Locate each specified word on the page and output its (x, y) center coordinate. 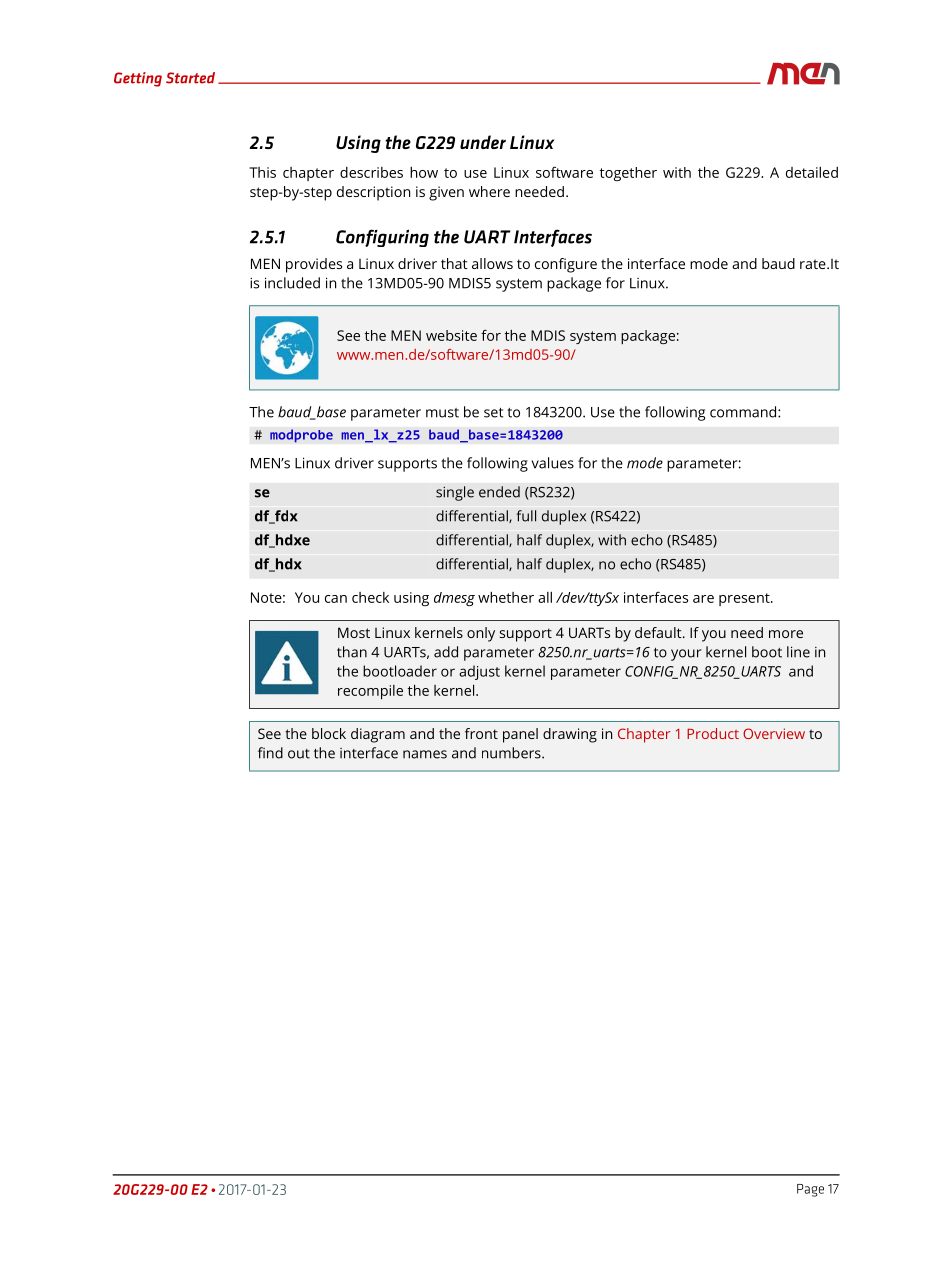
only (481, 634)
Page (810, 1190)
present (745, 599)
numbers (512, 753)
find (270, 753)
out (299, 754)
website (451, 335)
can (336, 599)
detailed (812, 172)
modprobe (301, 436)
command (744, 412)
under (483, 142)
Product (713, 733)
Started (190, 78)
